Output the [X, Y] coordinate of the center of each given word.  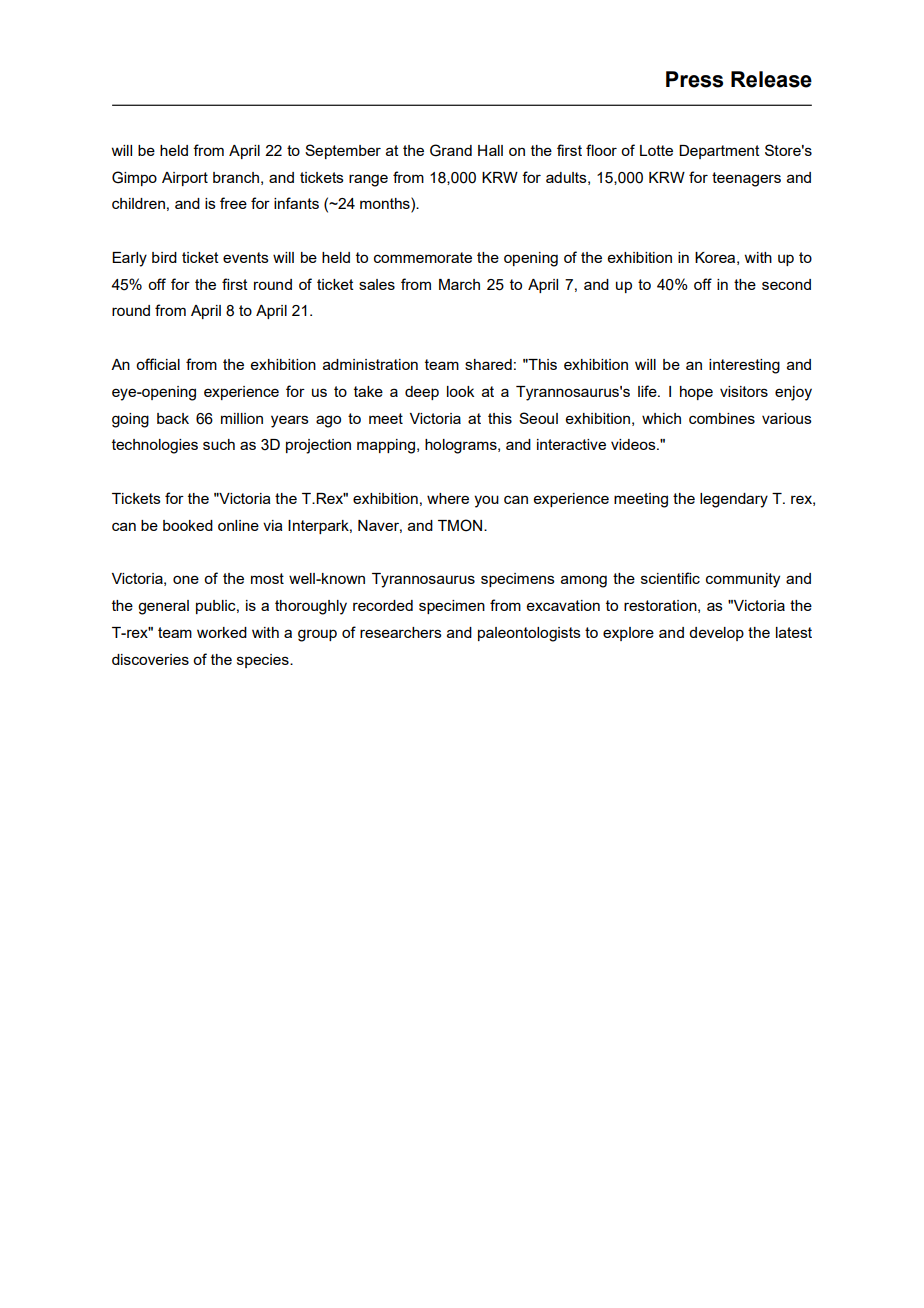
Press [694, 79]
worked [222, 632]
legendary [734, 500]
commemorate [423, 257]
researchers [401, 632]
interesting [744, 366]
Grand [451, 150]
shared [488, 364]
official [158, 364]
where [448, 498]
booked [188, 525]
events [246, 257]
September [343, 151]
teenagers [746, 179]
